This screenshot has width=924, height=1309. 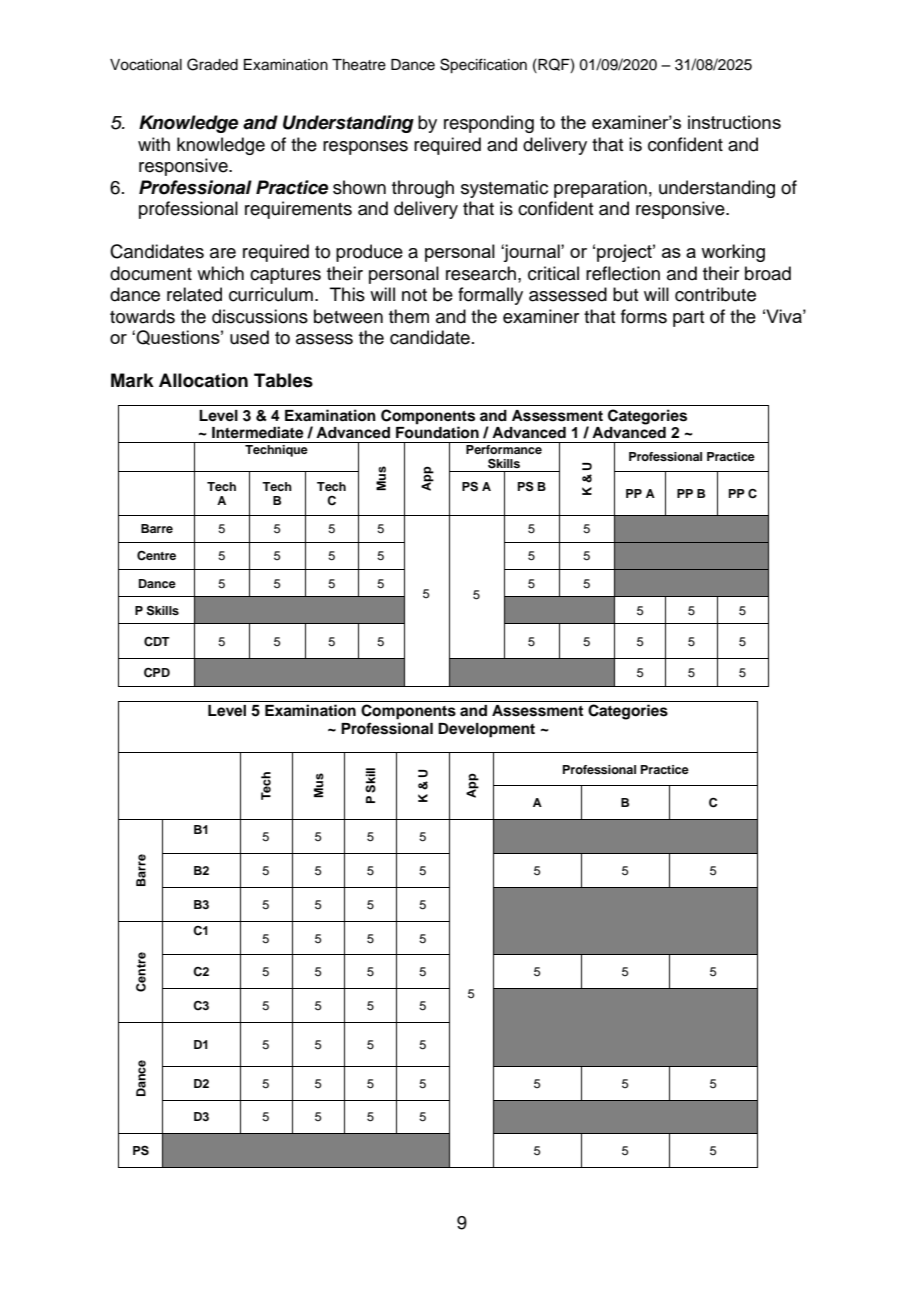 I want to click on contribute, so click(x=715, y=294).
